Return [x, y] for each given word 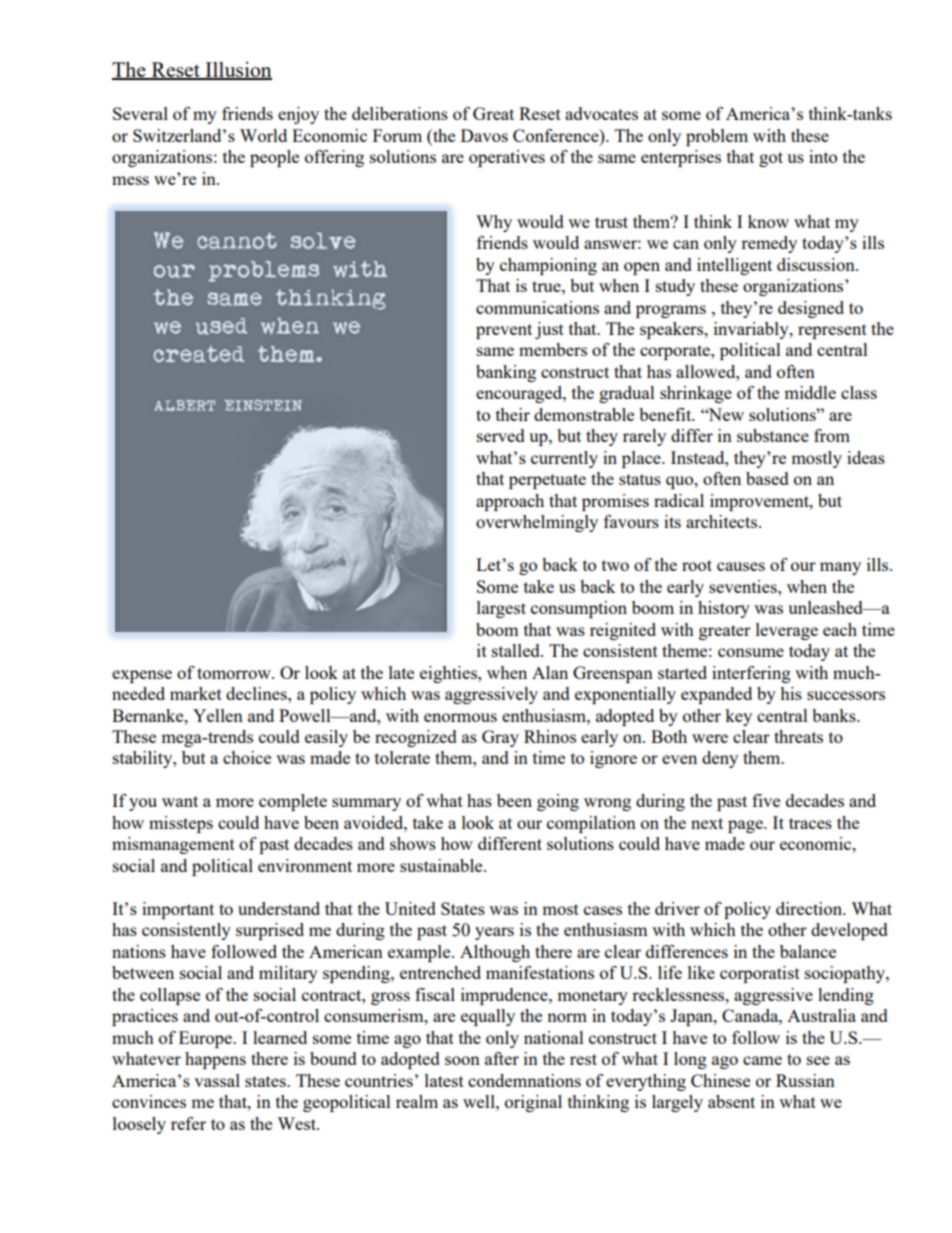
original [533, 1103]
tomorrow [235, 673]
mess [130, 180]
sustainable [442, 865]
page [746, 826]
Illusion [237, 70]
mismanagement [173, 845]
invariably [752, 330]
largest [501, 609]
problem [717, 137]
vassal [217, 1080]
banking [506, 373]
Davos [484, 135]
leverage [787, 631]
